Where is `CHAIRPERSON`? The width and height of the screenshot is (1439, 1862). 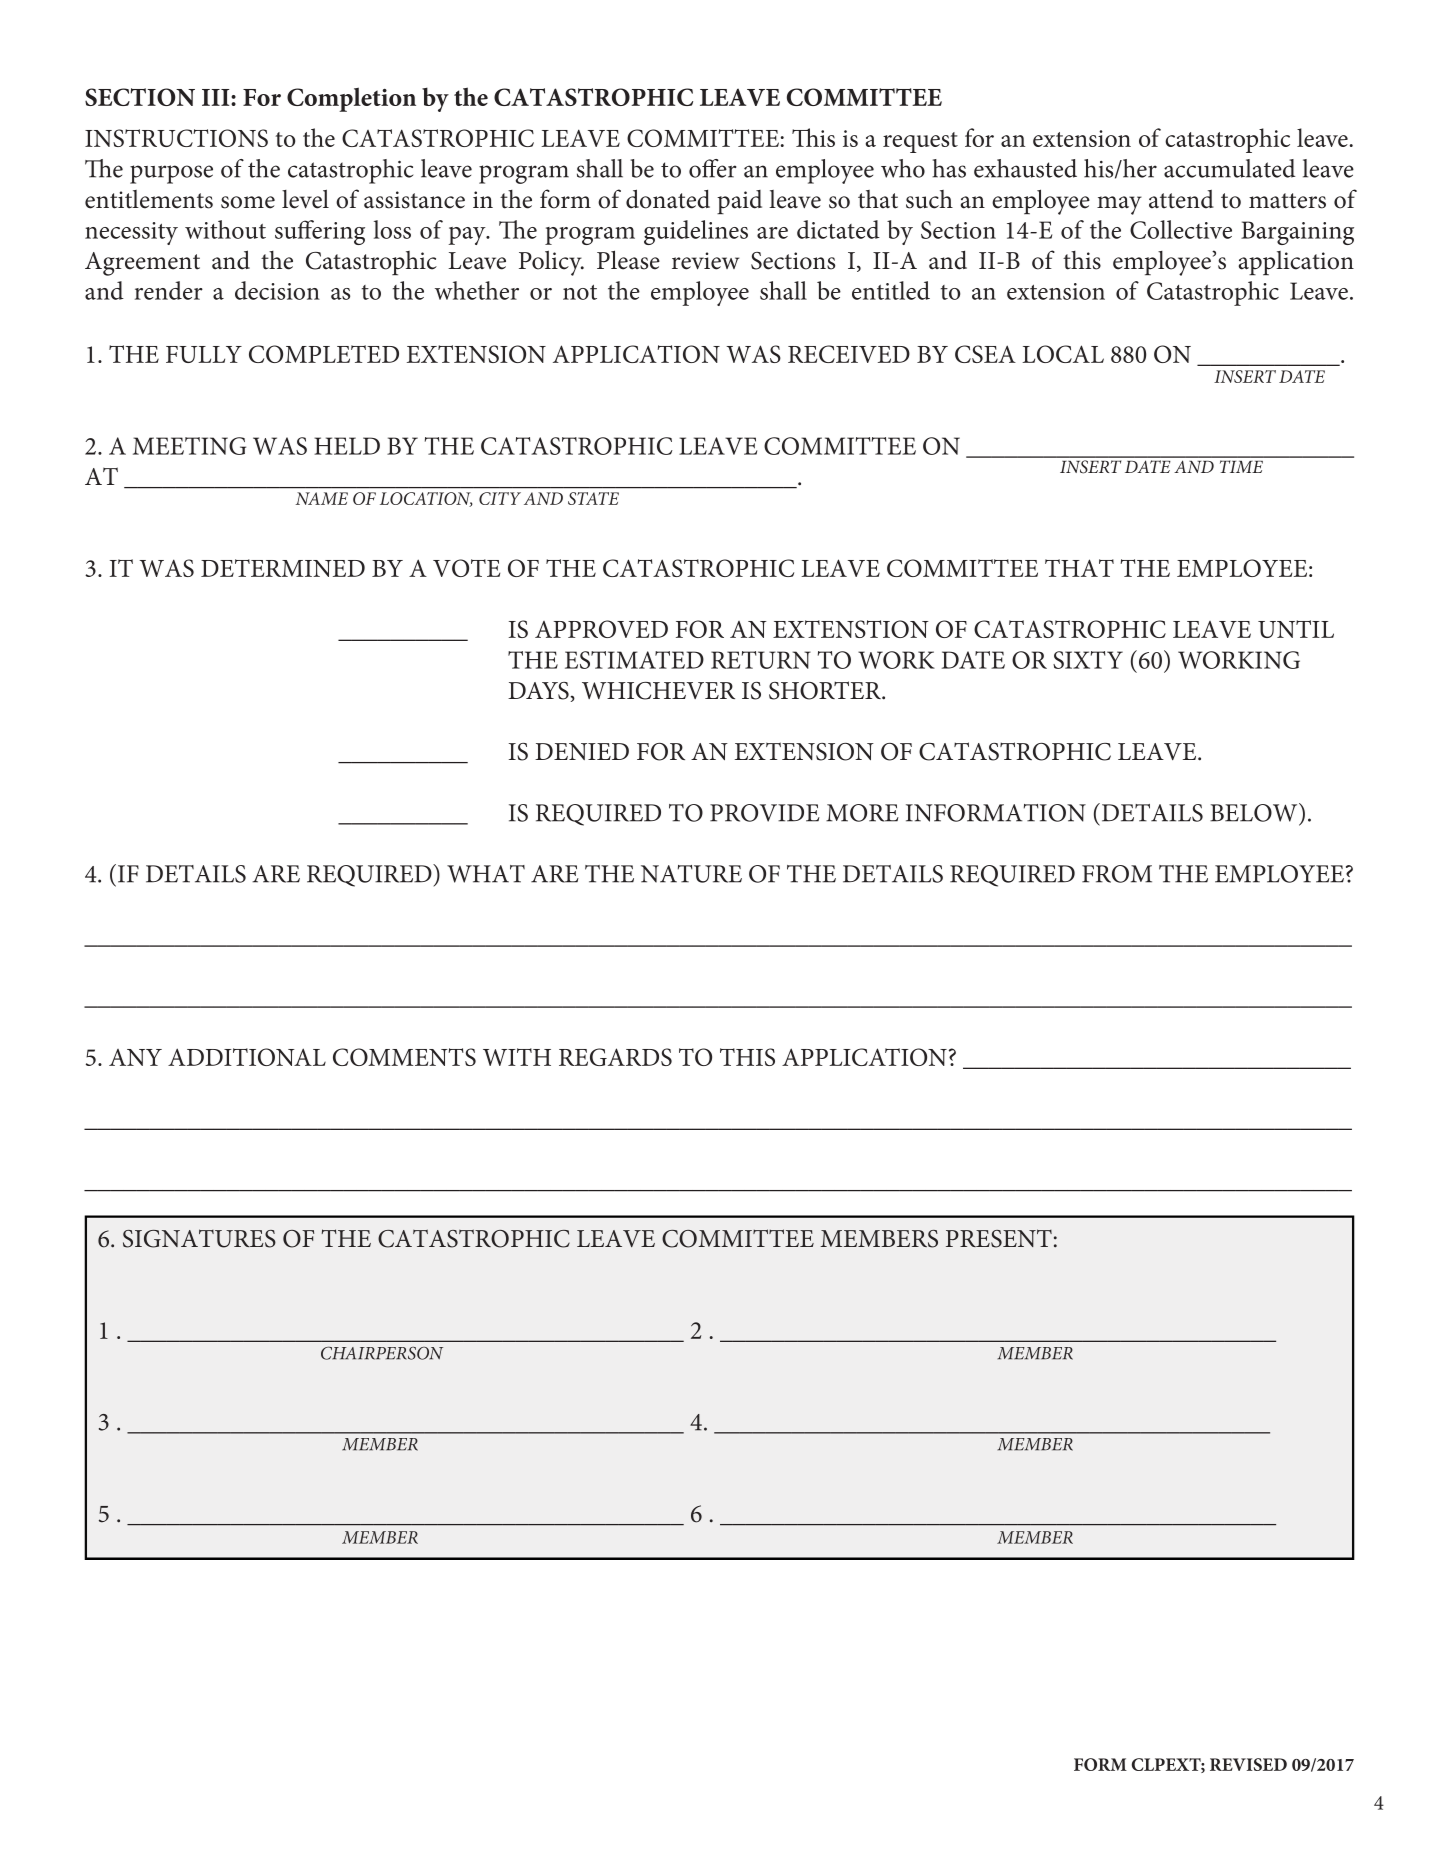
CHAIRPERSON is located at coordinates (382, 1353).
